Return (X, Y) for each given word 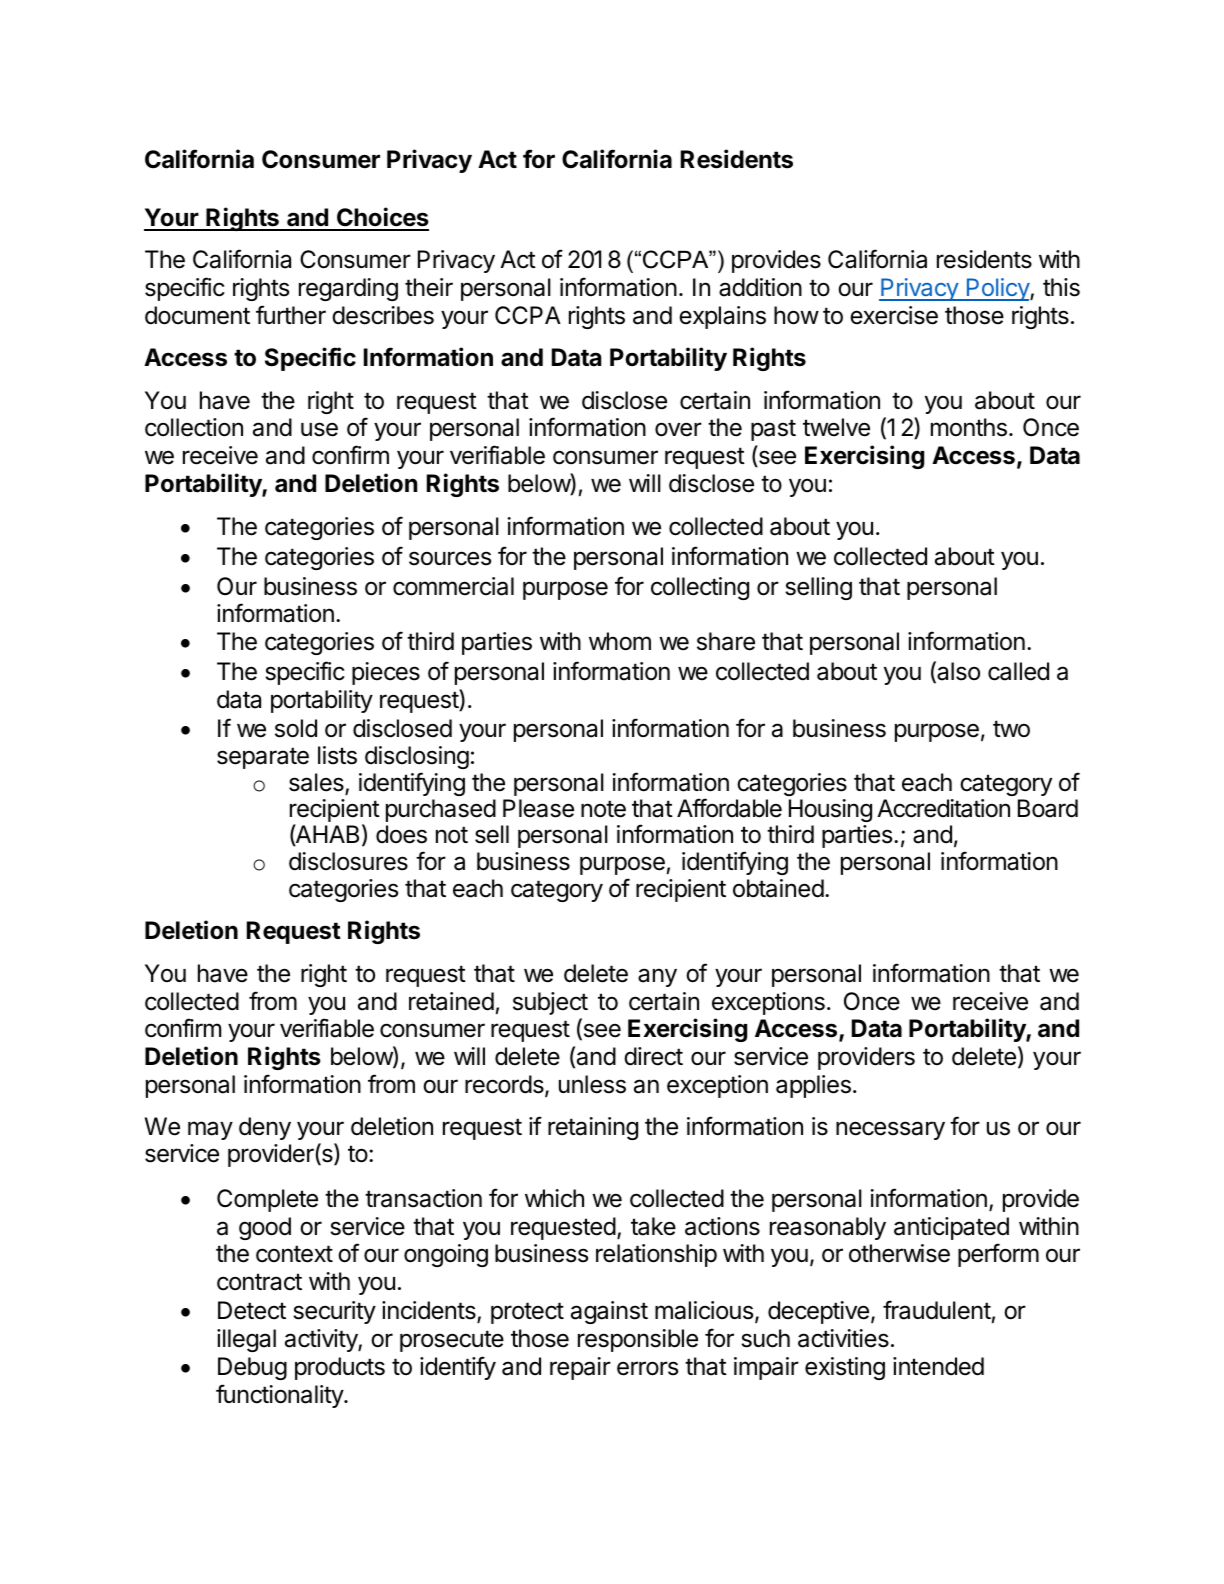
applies (813, 1086)
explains (722, 317)
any (657, 977)
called (1018, 671)
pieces (386, 673)
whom (620, 641)
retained (451, 1001)
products (340, 1368)
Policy (997, 289)
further (291, 315)
